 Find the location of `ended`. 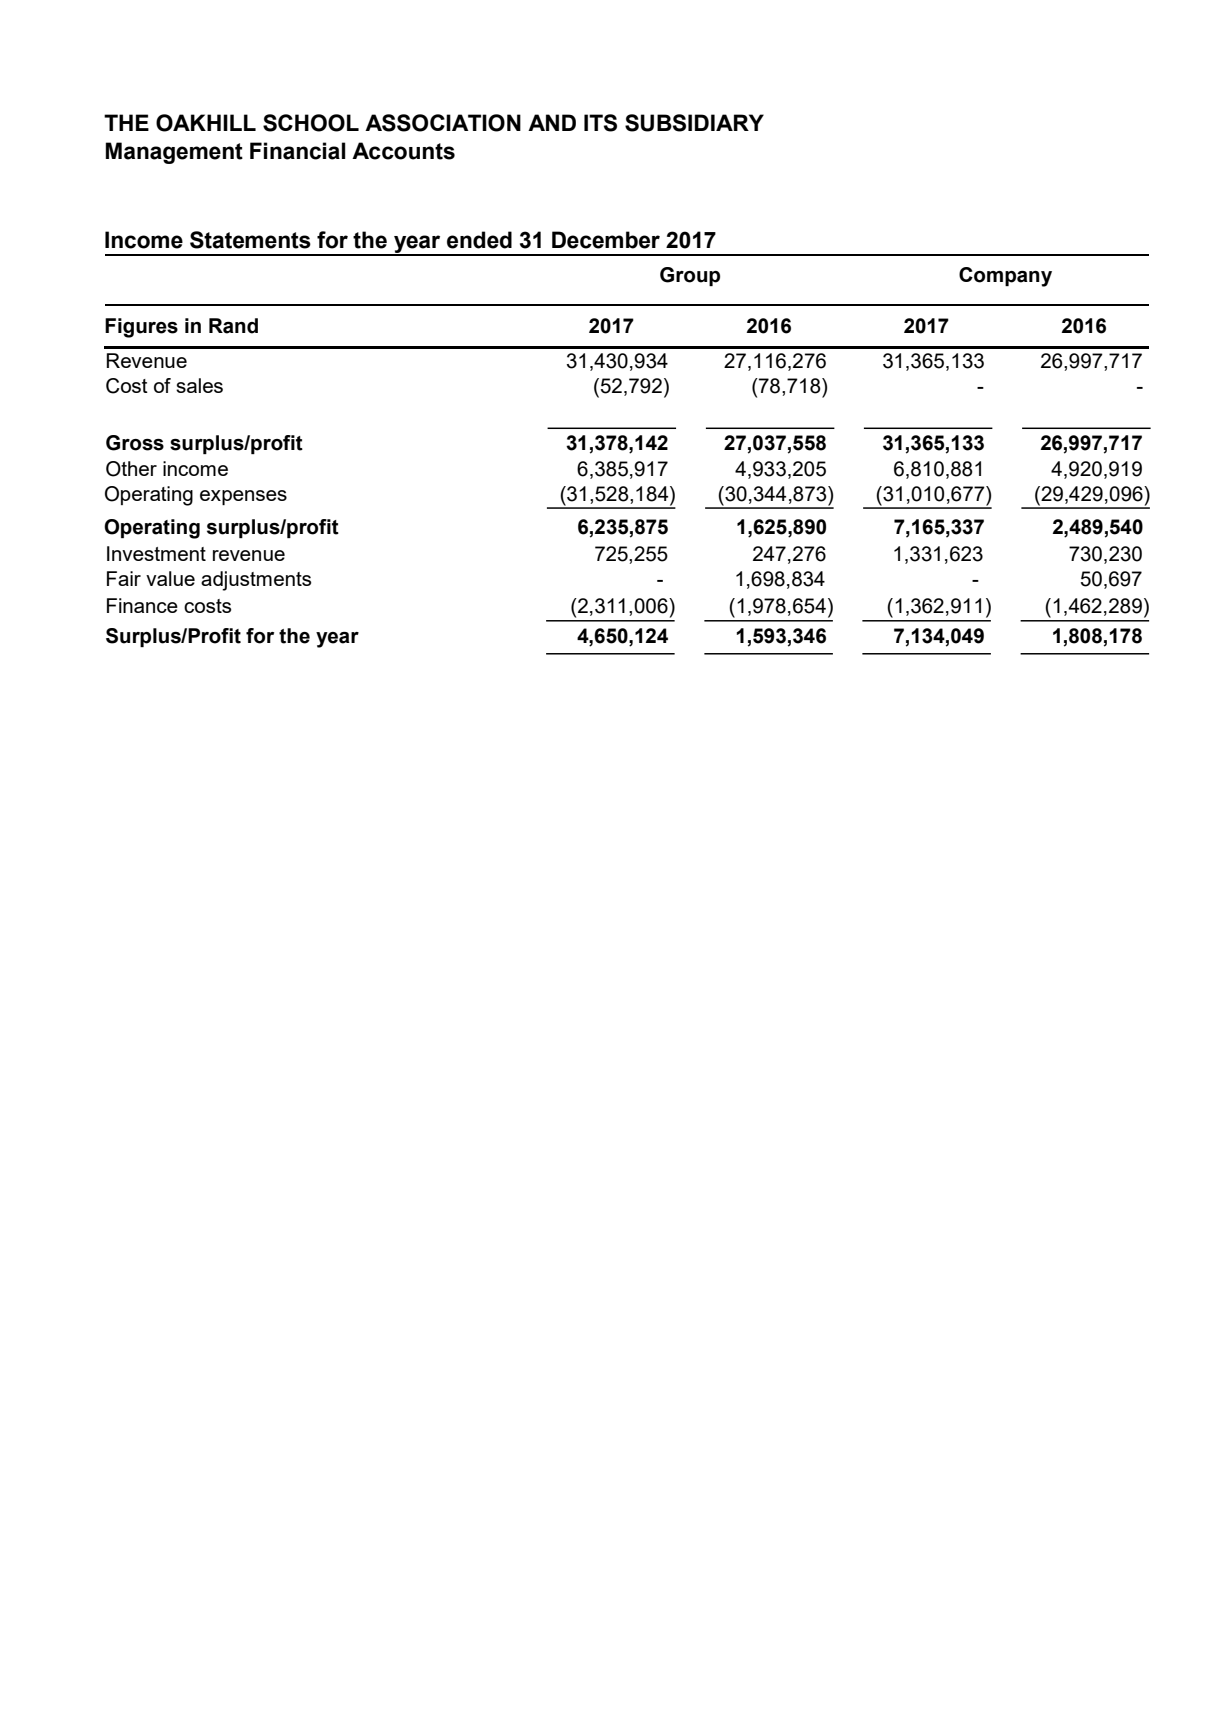

ended is located at coordinates (479, 240).
